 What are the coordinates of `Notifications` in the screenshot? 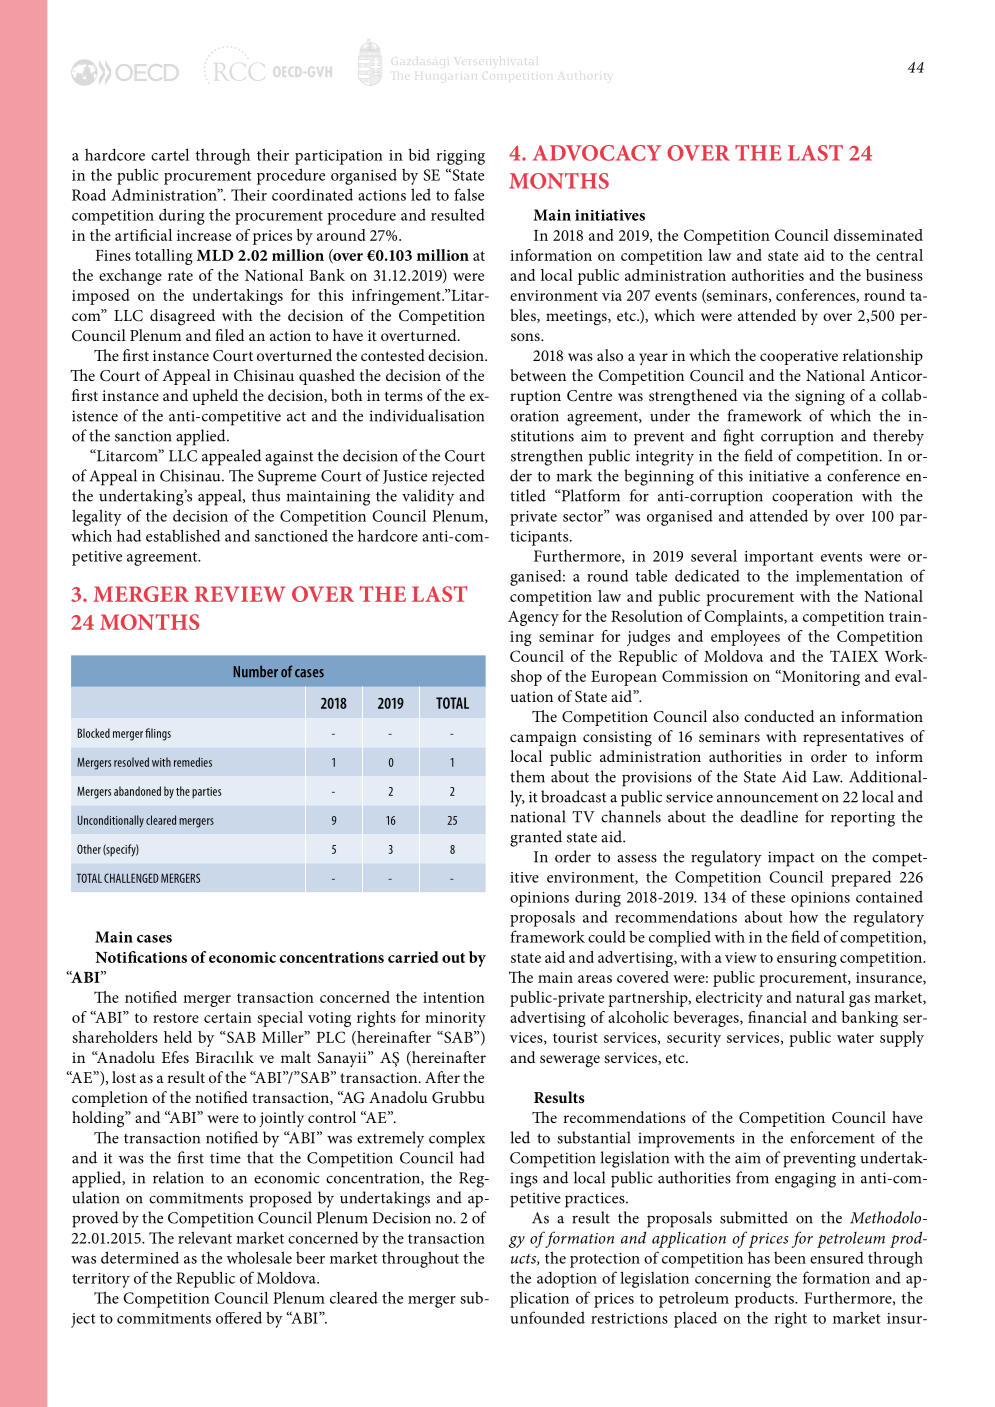 It's located at (141, 957).
